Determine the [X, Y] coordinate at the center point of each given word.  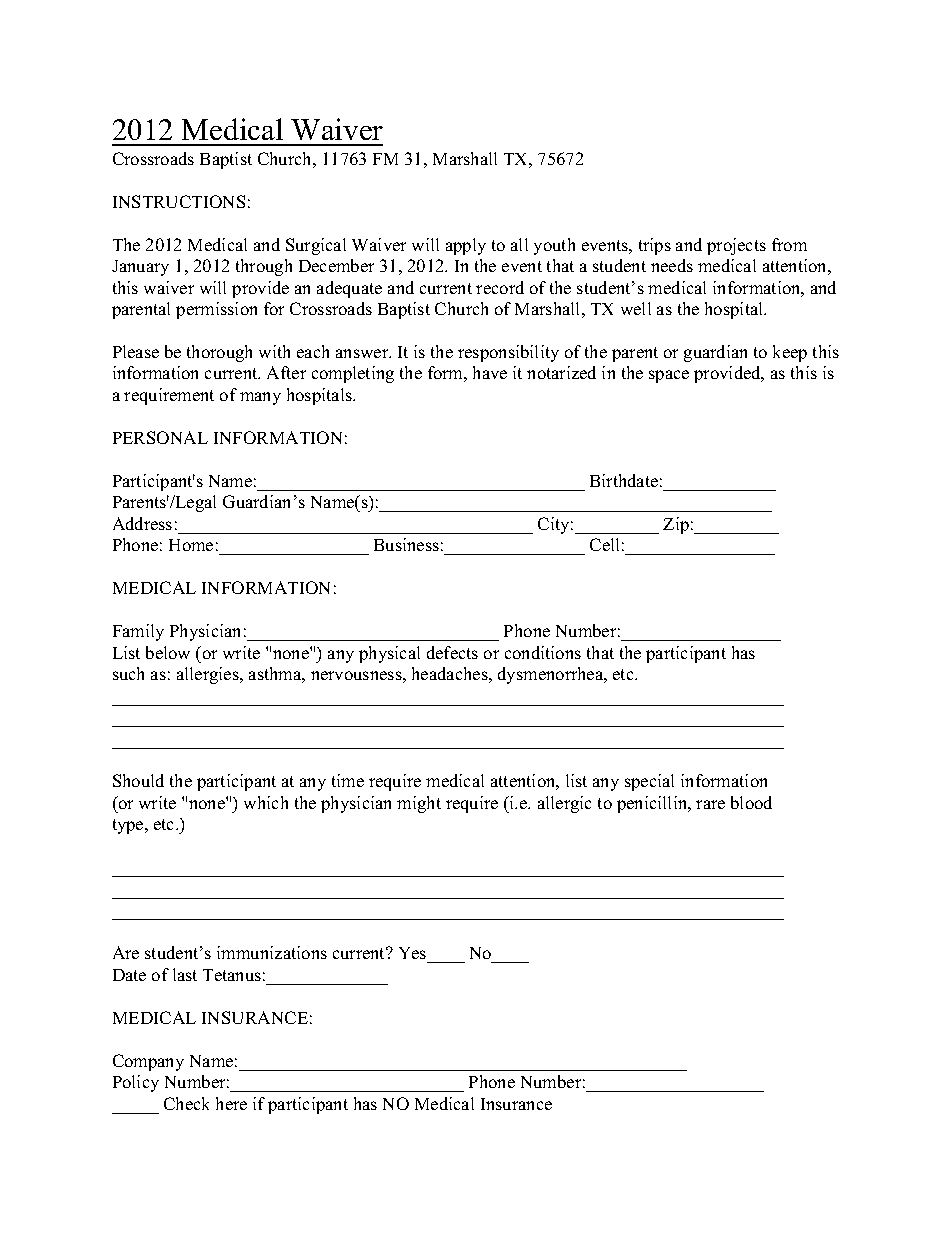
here [231, 1103]
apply [466, 246]
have [490, 372]
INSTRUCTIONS [179, 201]
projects [736, 246]
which [266, 802]
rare [710, 804]
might [419, 804]
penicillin [653, 804]
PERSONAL [160, 437]
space [669, 376]
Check [186, 1103]
